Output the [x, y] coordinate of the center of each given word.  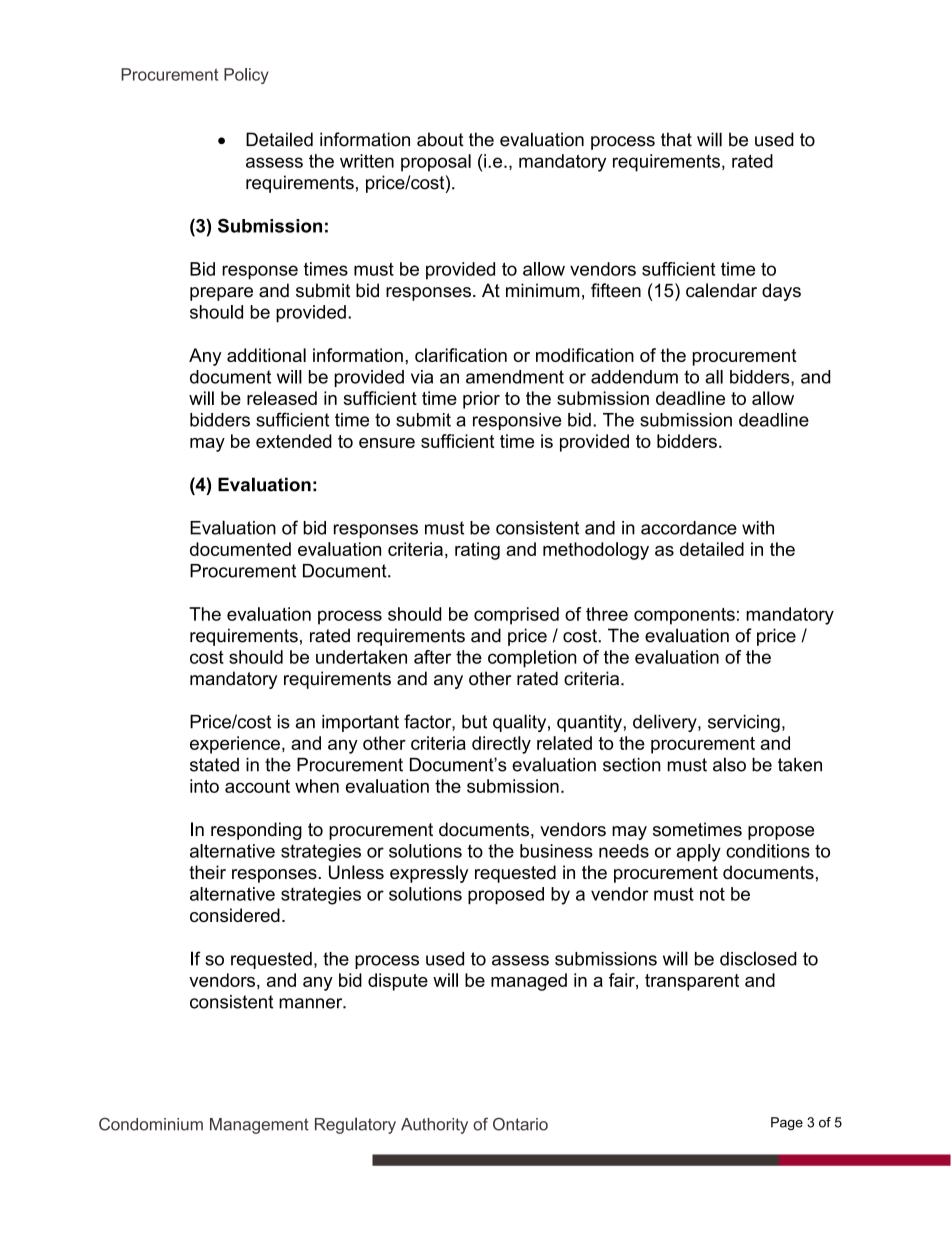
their [207, 872]
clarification [461, 355]
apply [699, 853]
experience [235, 745]
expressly [429, 874]
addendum [634, 377]
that [676, 139]
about [440, 139]
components [684, 616]
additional [266, 355]
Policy [246, 76]
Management [259, 1126]
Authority [434, 1126]
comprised [516, 616]
